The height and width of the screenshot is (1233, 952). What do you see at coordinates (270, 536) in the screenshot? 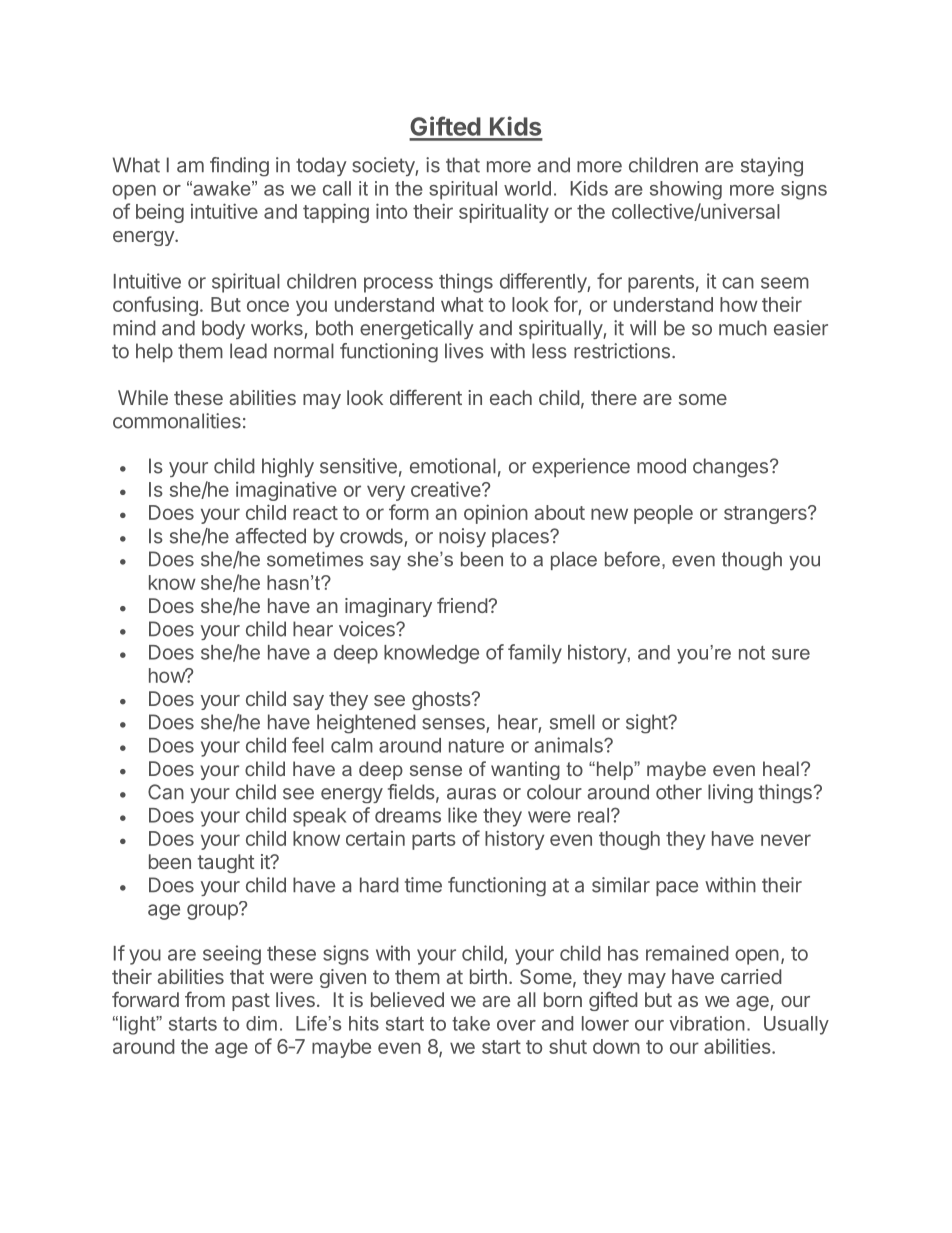
I see `affected` at bounding box center [270, 536].
